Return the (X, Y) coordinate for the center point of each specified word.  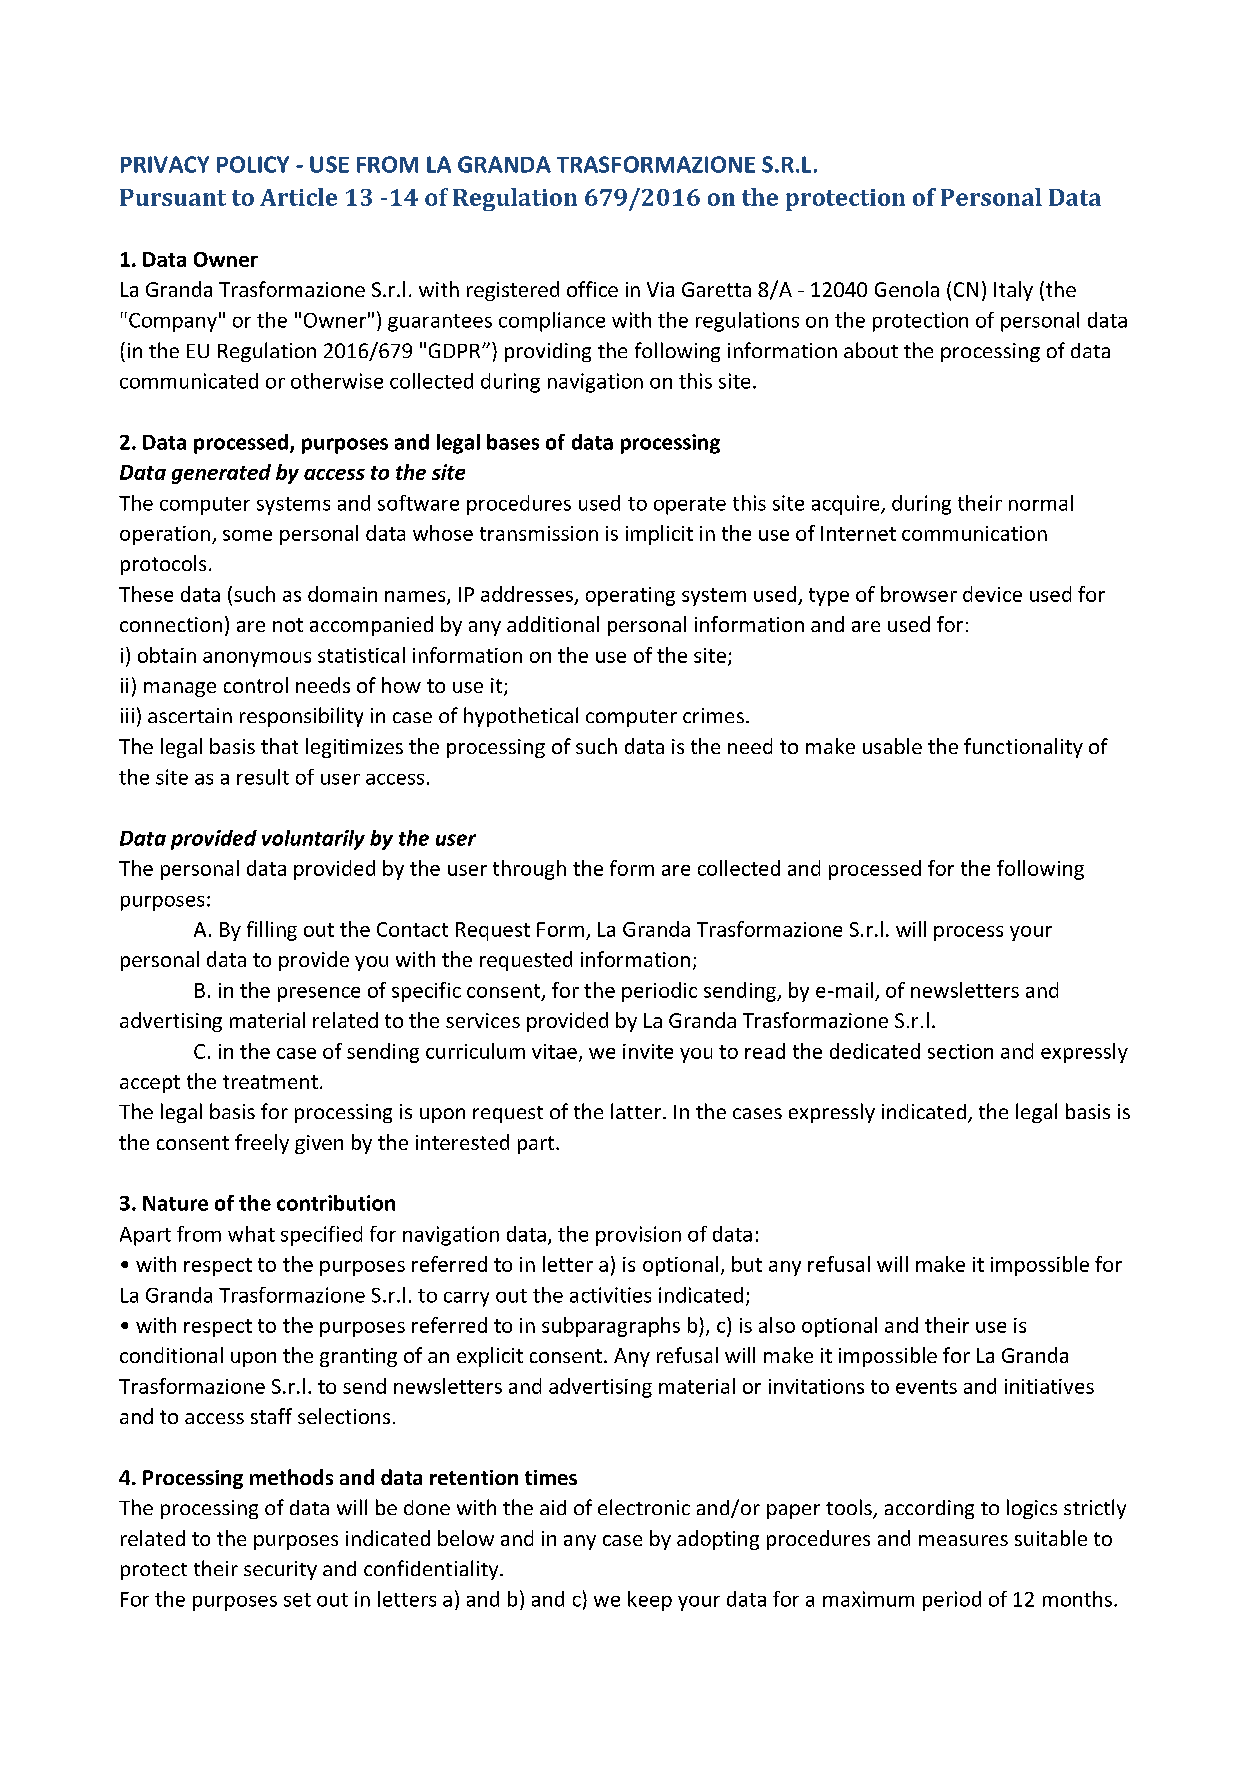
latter (637, 1111)
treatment (270, 1082)
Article (298, 197)
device (992, 594)
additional (553, 624)
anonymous (257, 659)
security (280, 1570)
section (960, 1051)
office (592, 289)
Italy (1013, 291)
